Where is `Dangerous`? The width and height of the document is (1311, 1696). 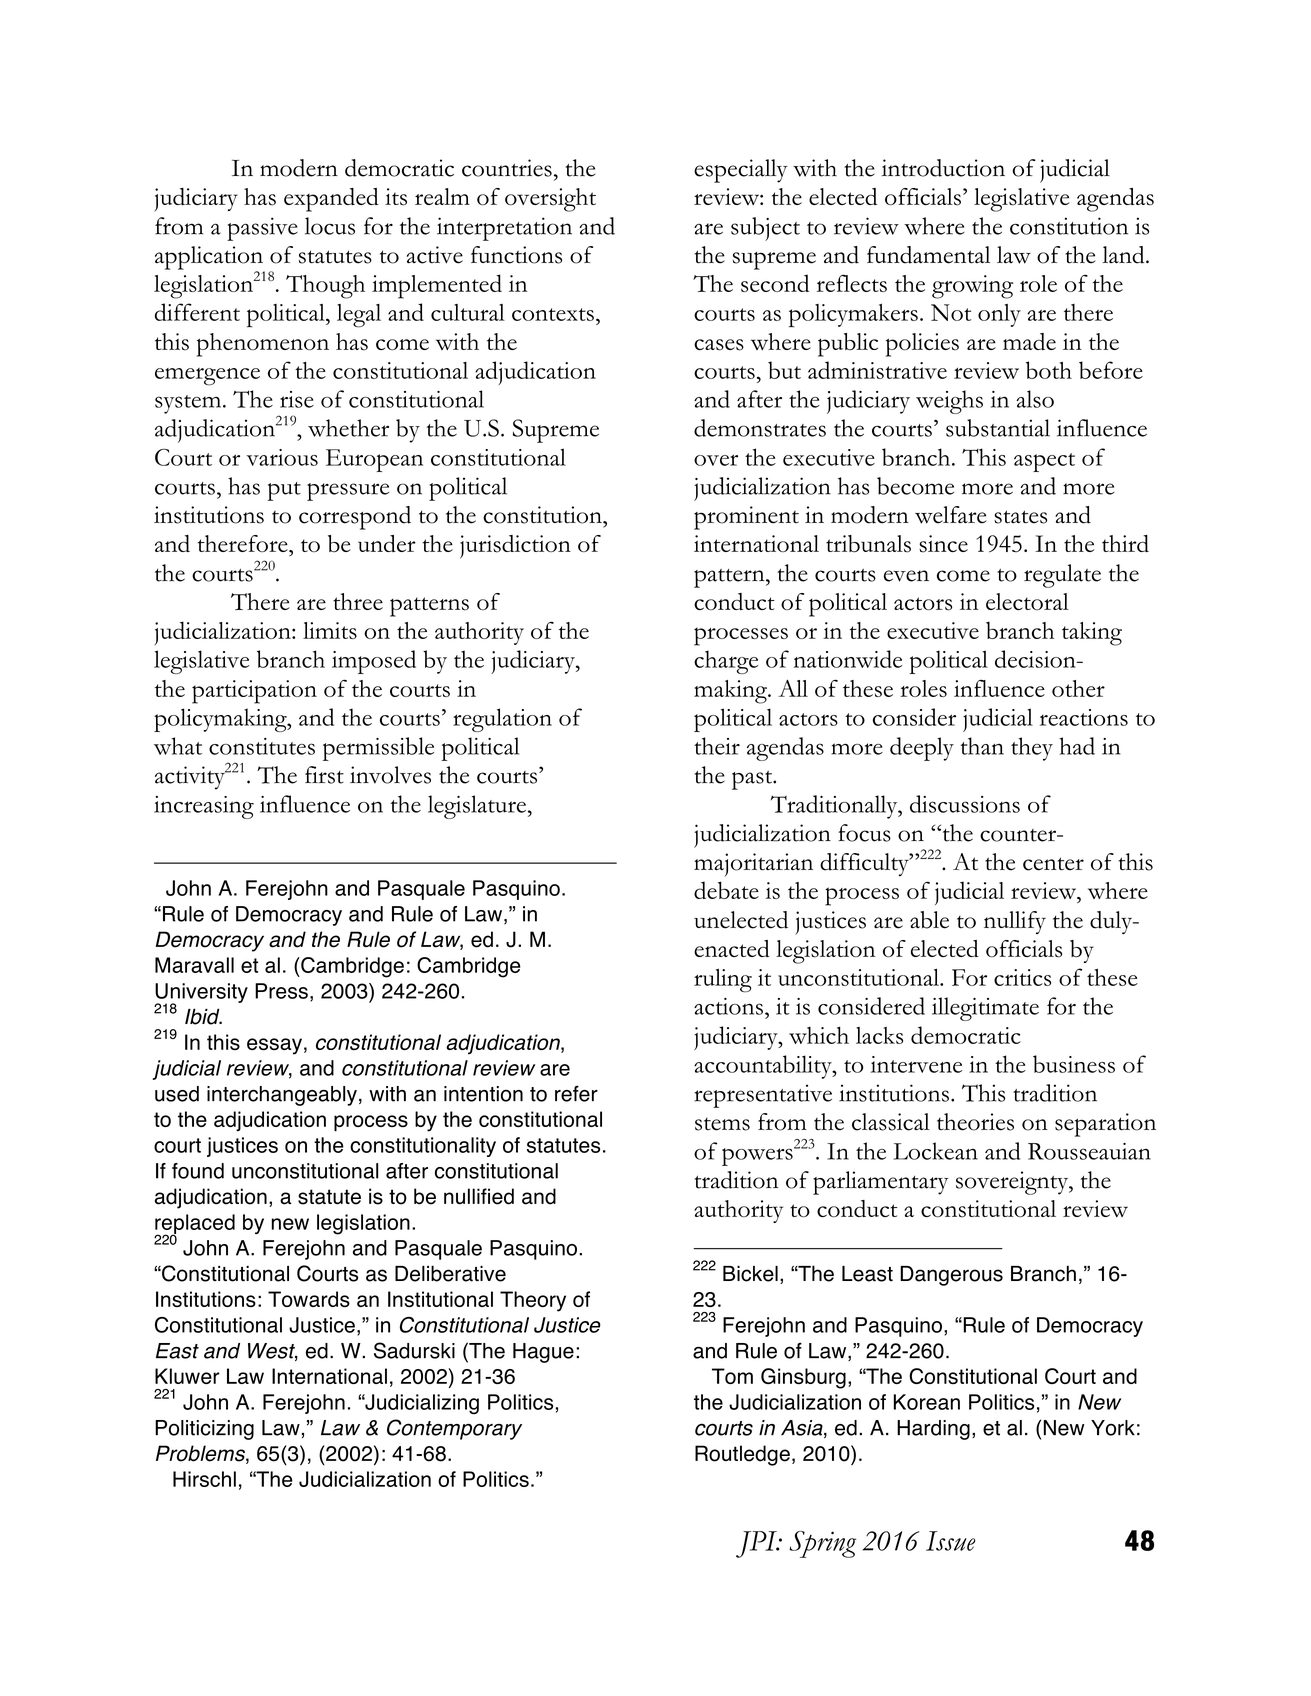
Dangerous is located at coordinates (951, 1276).
